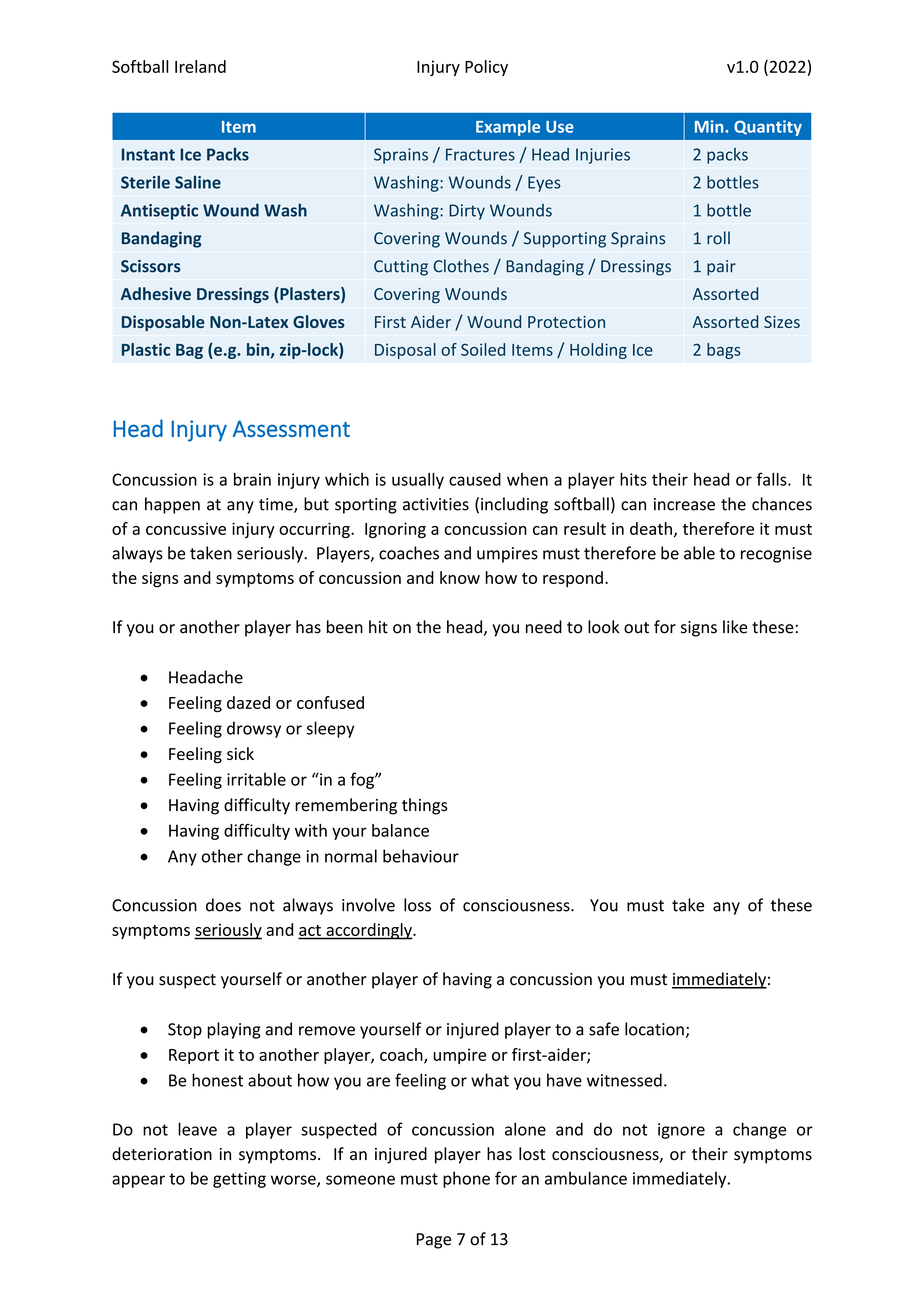  What do you see at coordinates (486, 68) in the screenshot?
I see `Policy` at bounding box center [486, 68].
